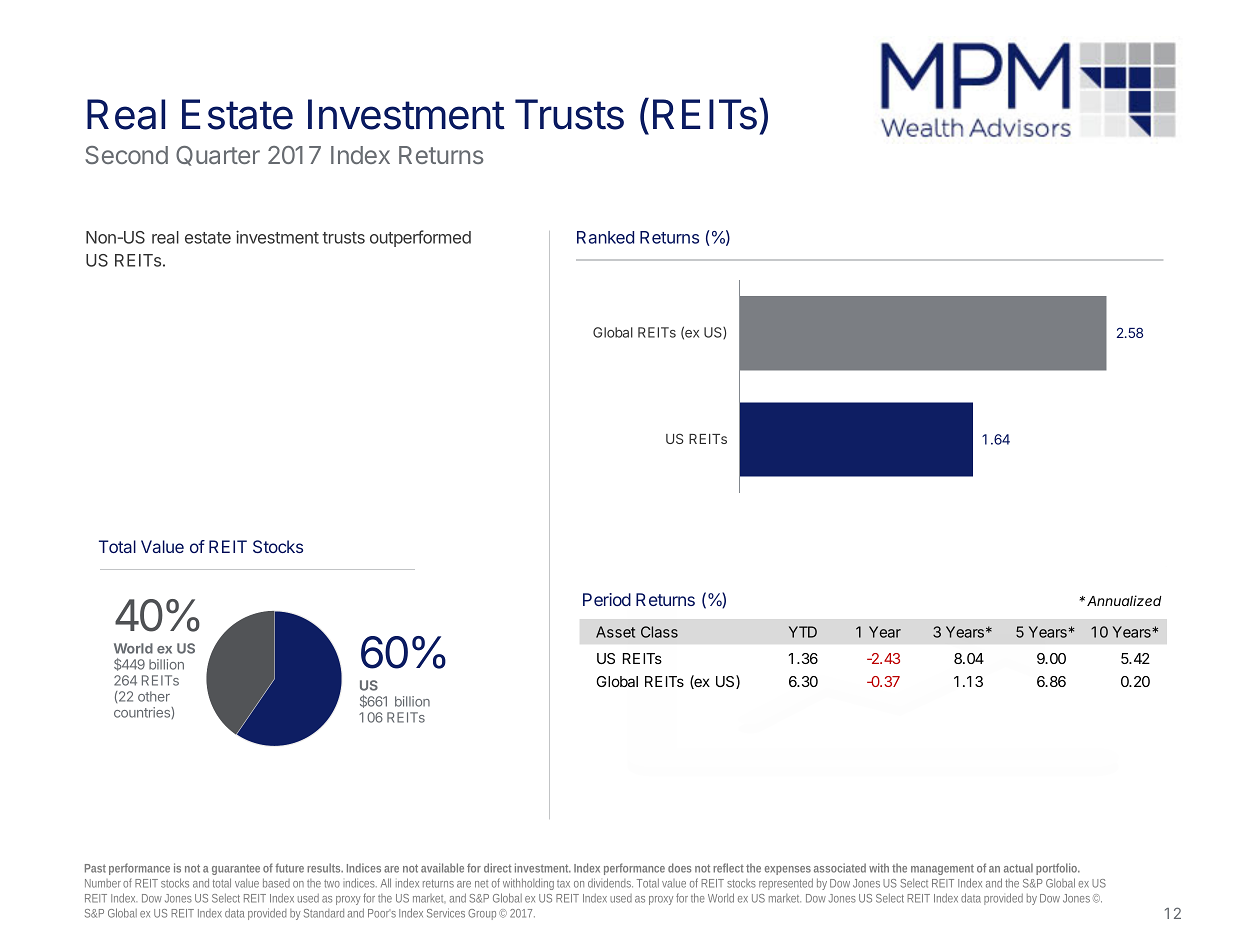 This document has width=1233, height=952. What do you see at coordinates (659, 632) in the document?
I see `Class` at bounding box center [659, 632].
